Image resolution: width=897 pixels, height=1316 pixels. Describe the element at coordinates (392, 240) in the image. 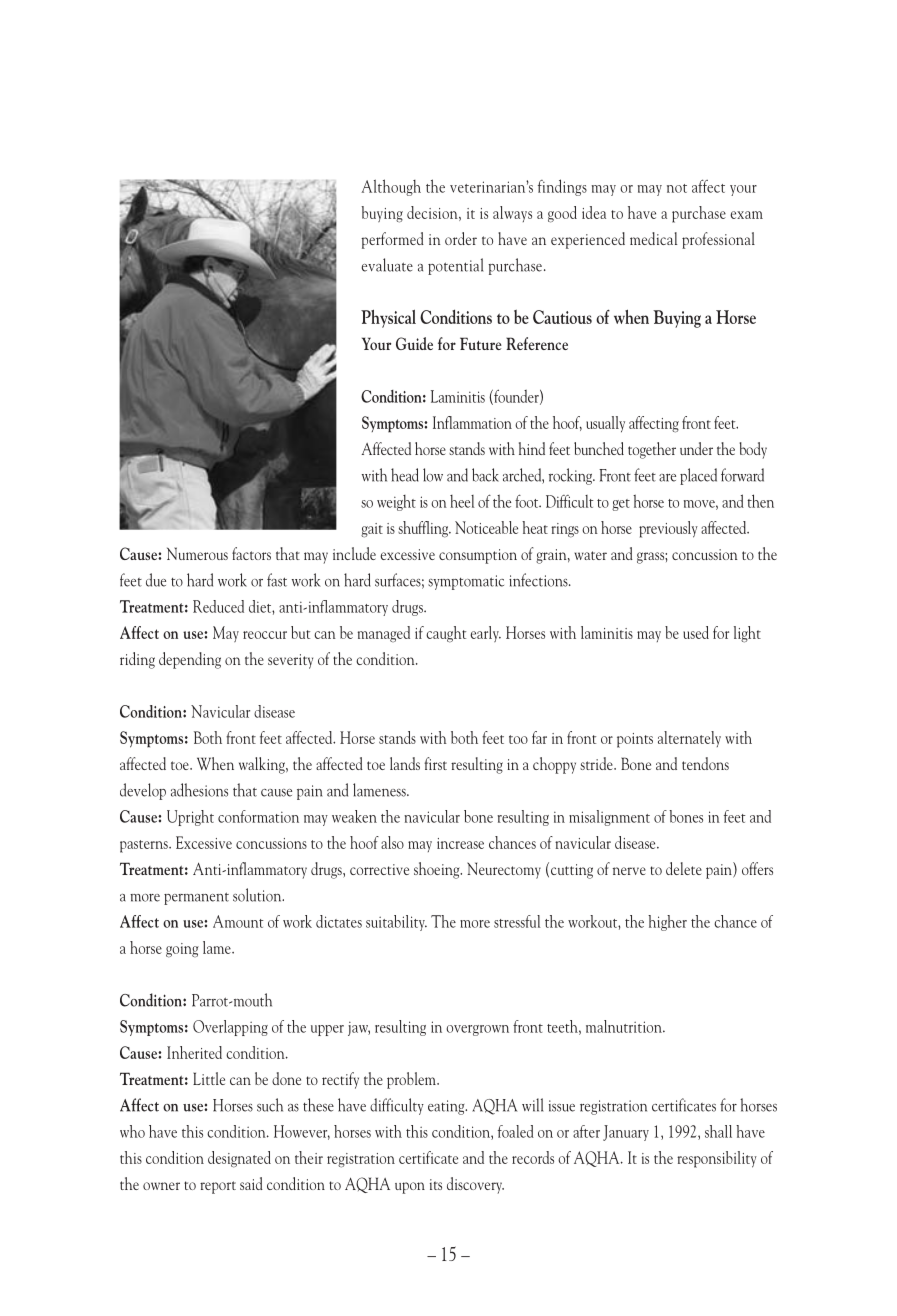

I see `performed` at that location.
